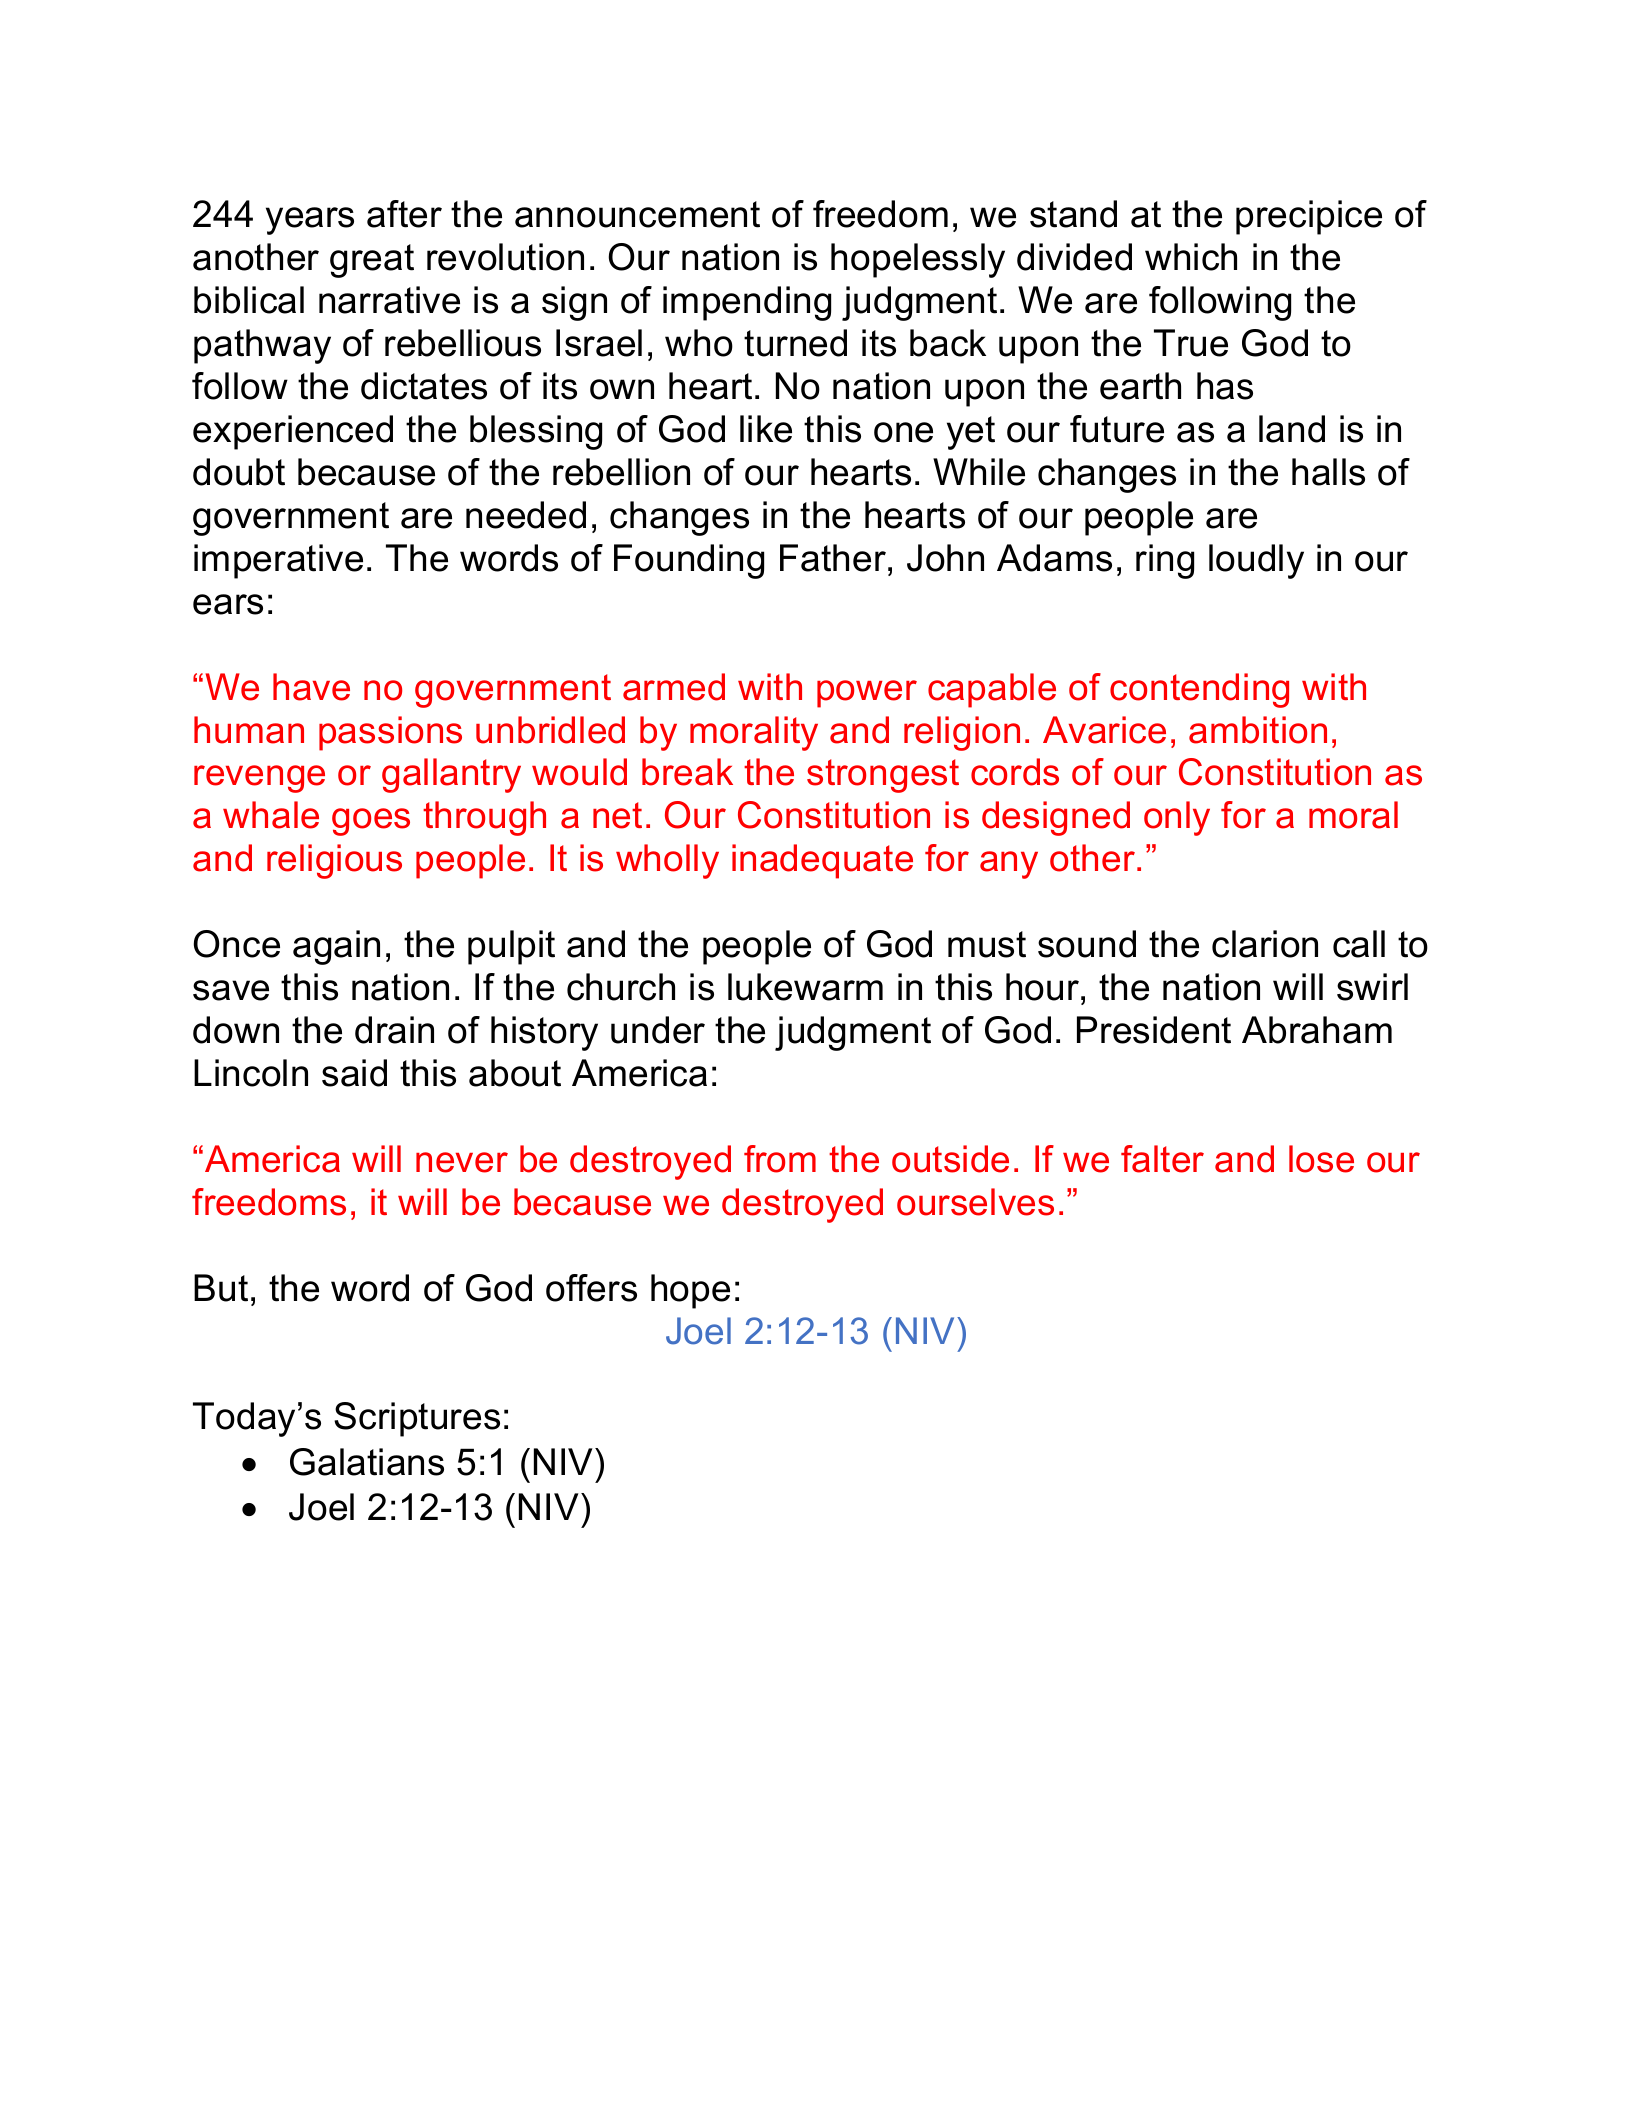 This image has height=2112, width=1632. I want to click on ourselves, so click(975, 1202).
